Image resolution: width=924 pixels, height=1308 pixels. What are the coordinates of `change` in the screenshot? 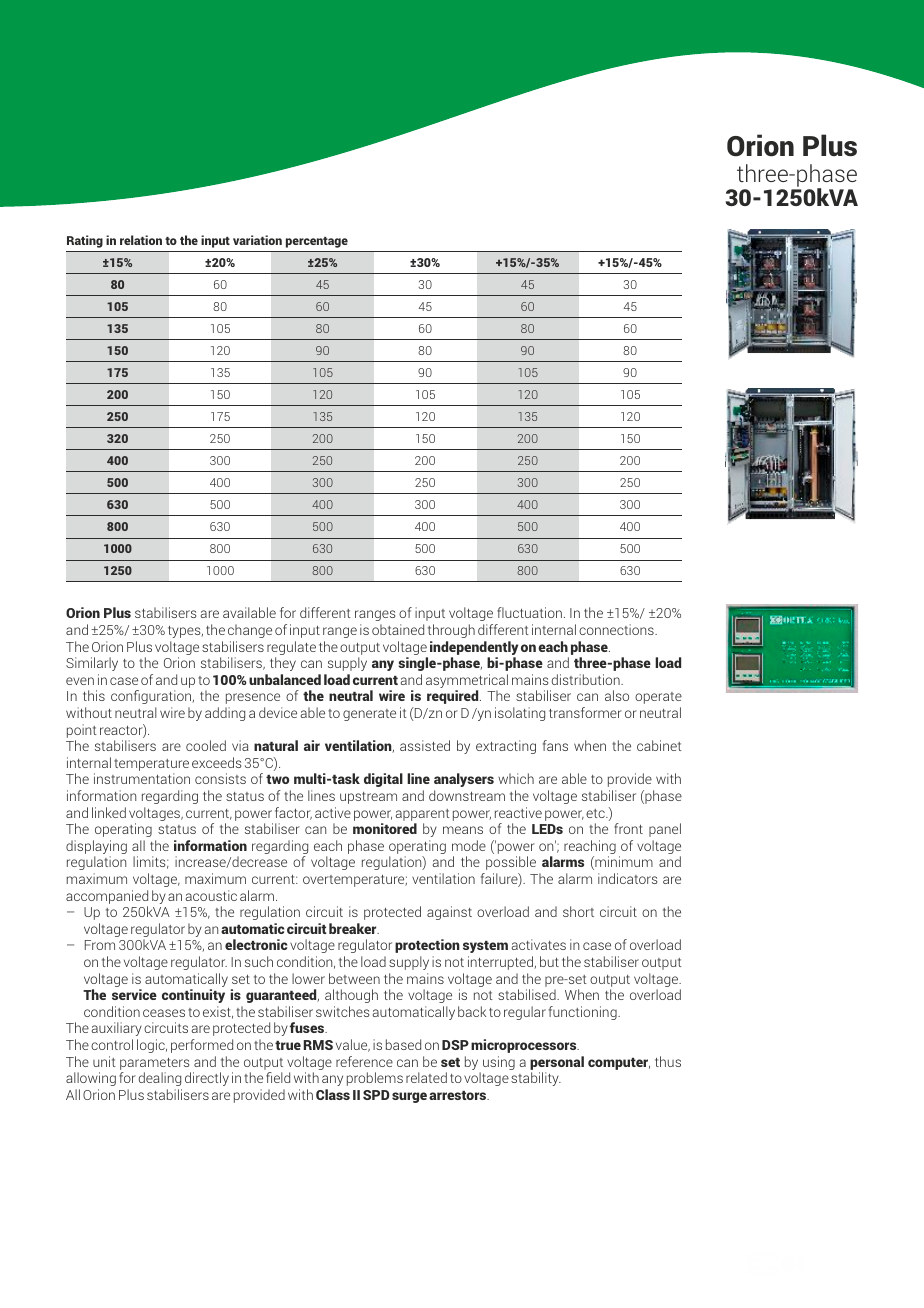 It's located at (250, 631).
